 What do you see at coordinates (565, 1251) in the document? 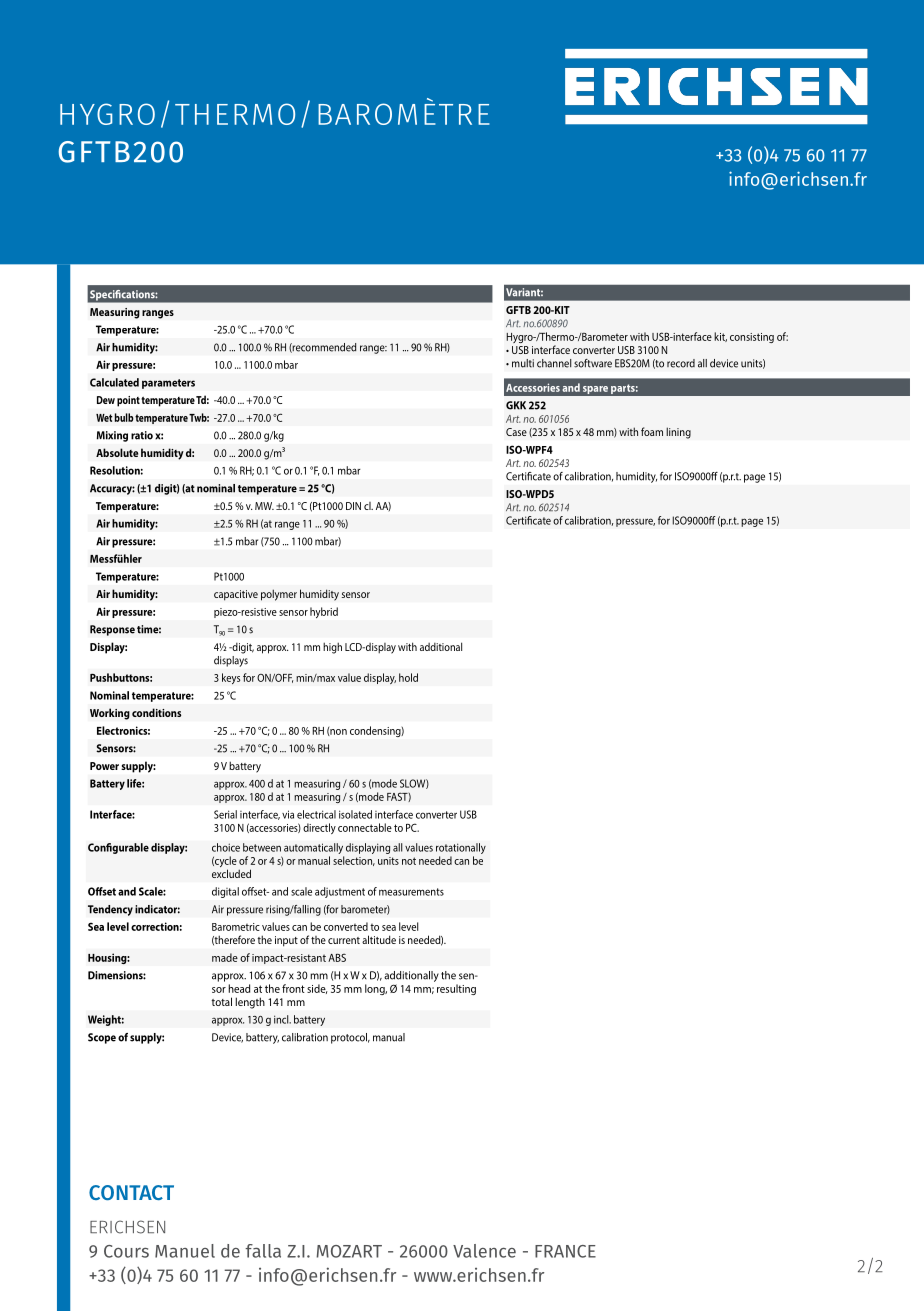
I see `FRANCE` at bounding box center [565, 1251].
